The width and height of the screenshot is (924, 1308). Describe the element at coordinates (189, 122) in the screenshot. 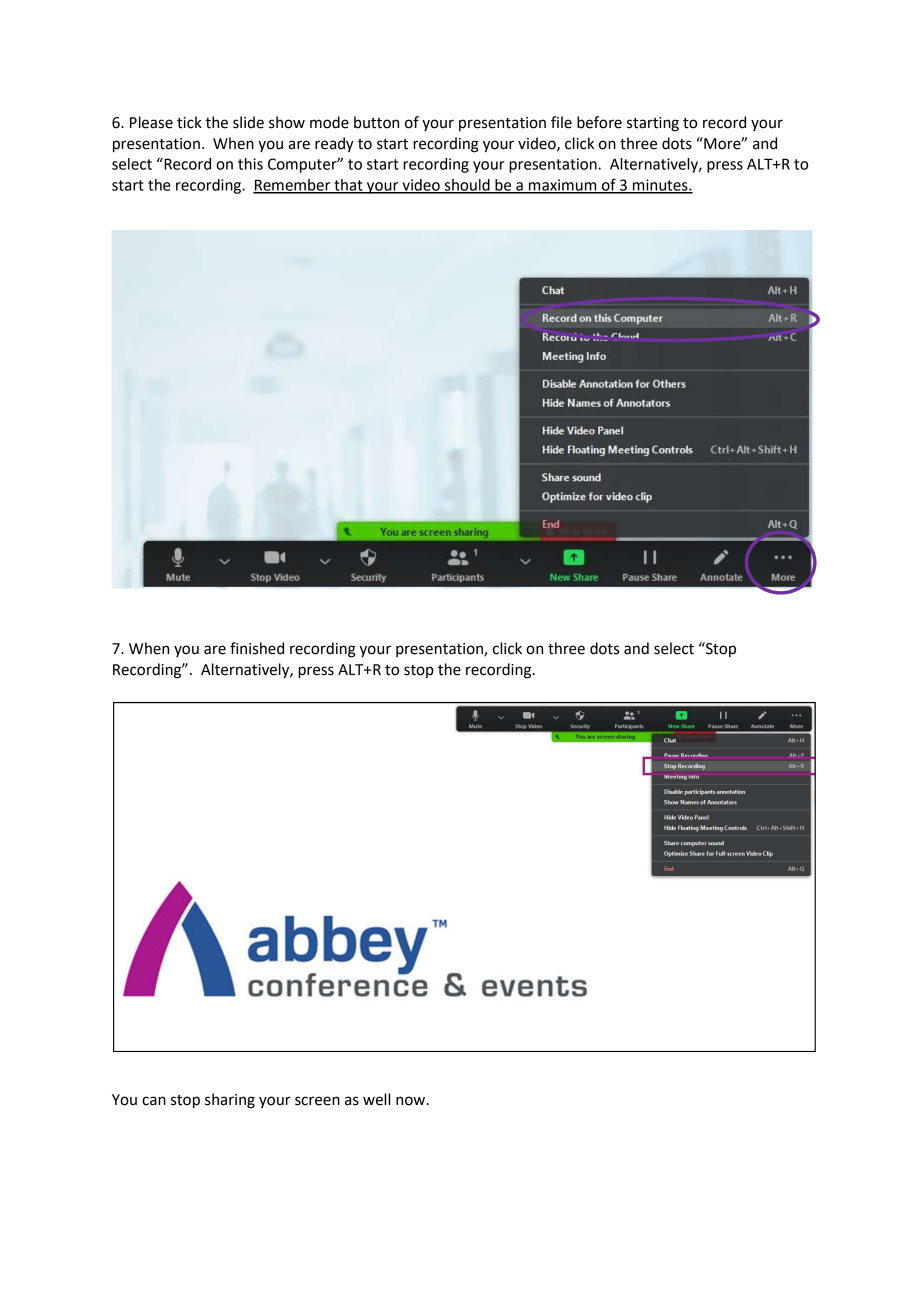

I see `tick` at that location.
